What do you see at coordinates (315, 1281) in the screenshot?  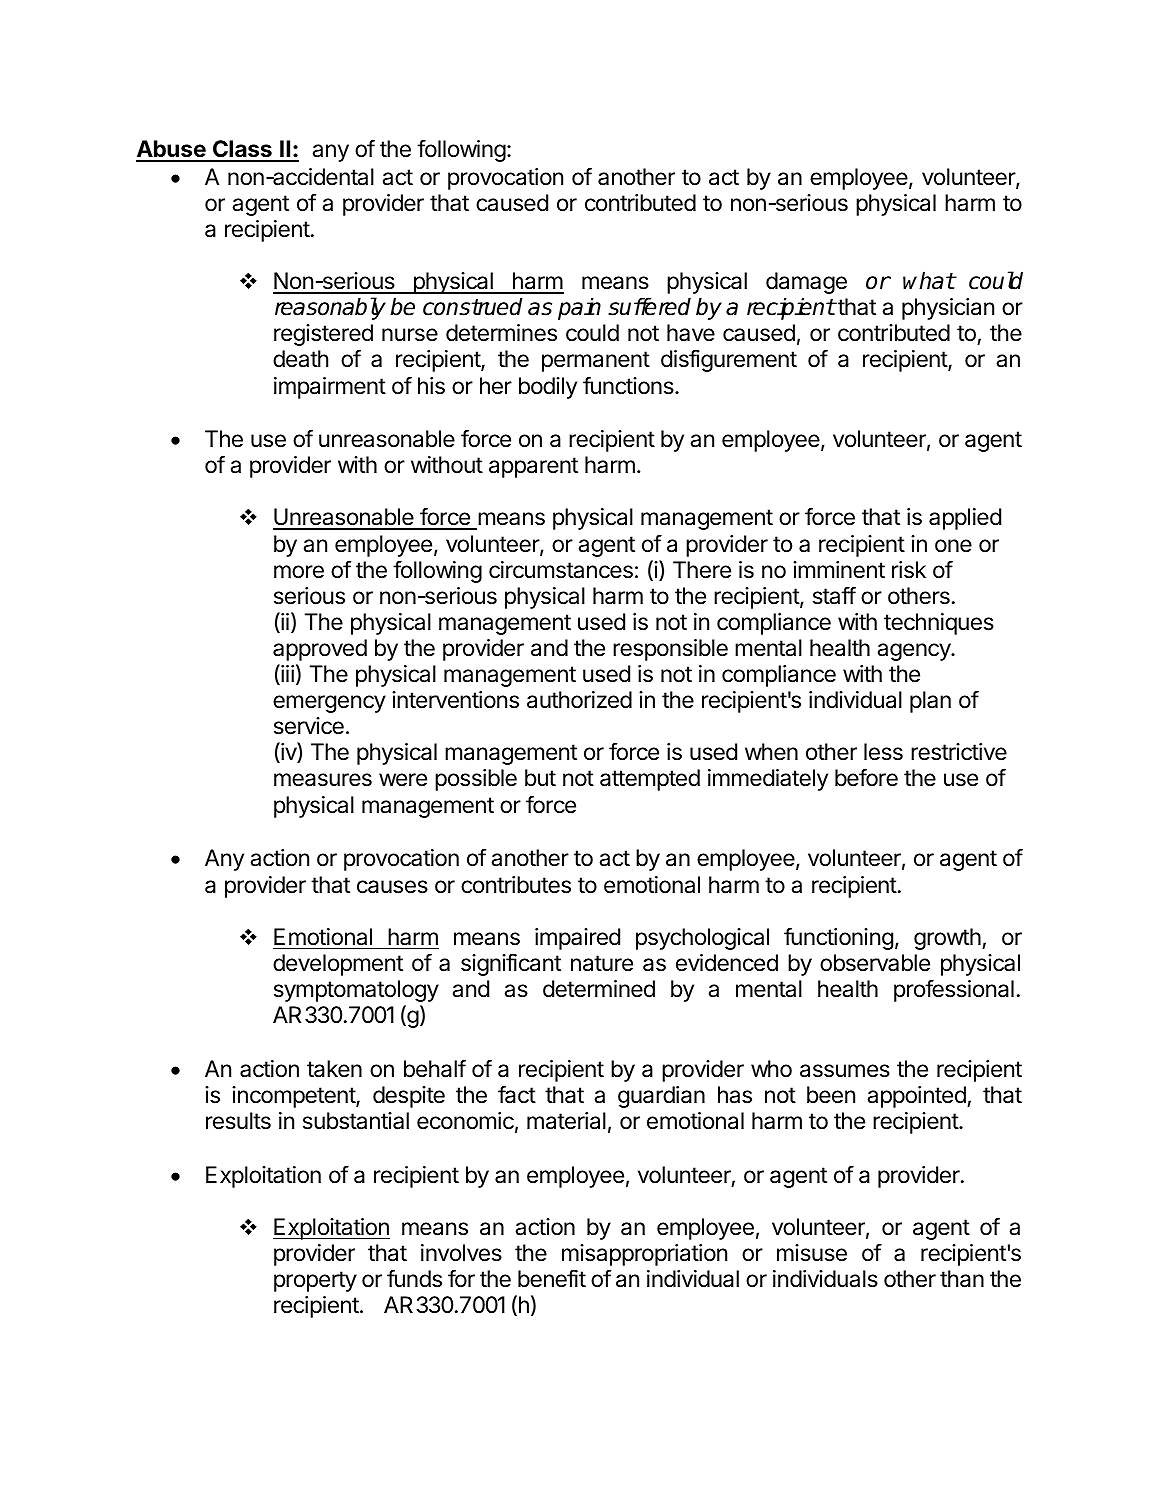 I see `property` at bounding box center [315, 1281].
